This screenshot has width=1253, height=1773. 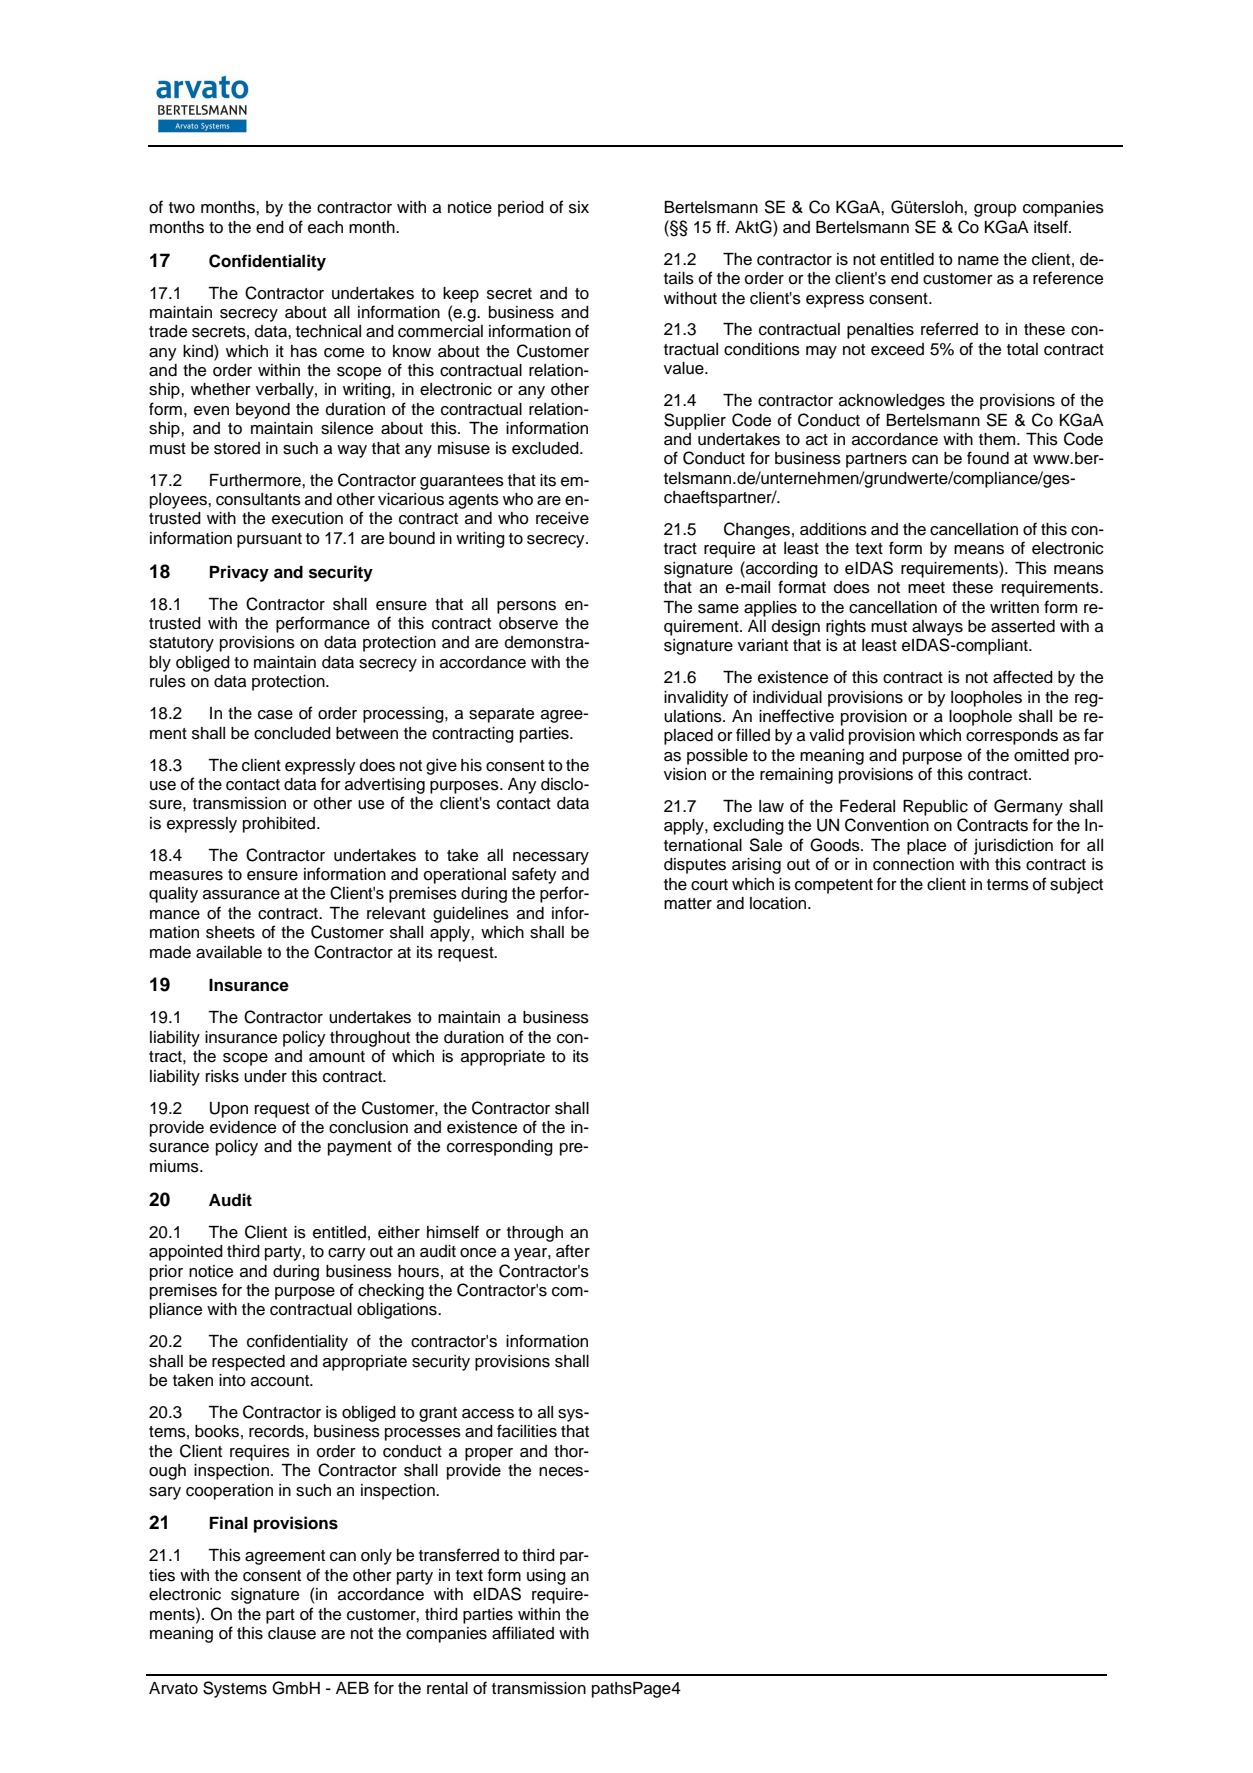 I want to click on available, so click(x=229, y=952).
